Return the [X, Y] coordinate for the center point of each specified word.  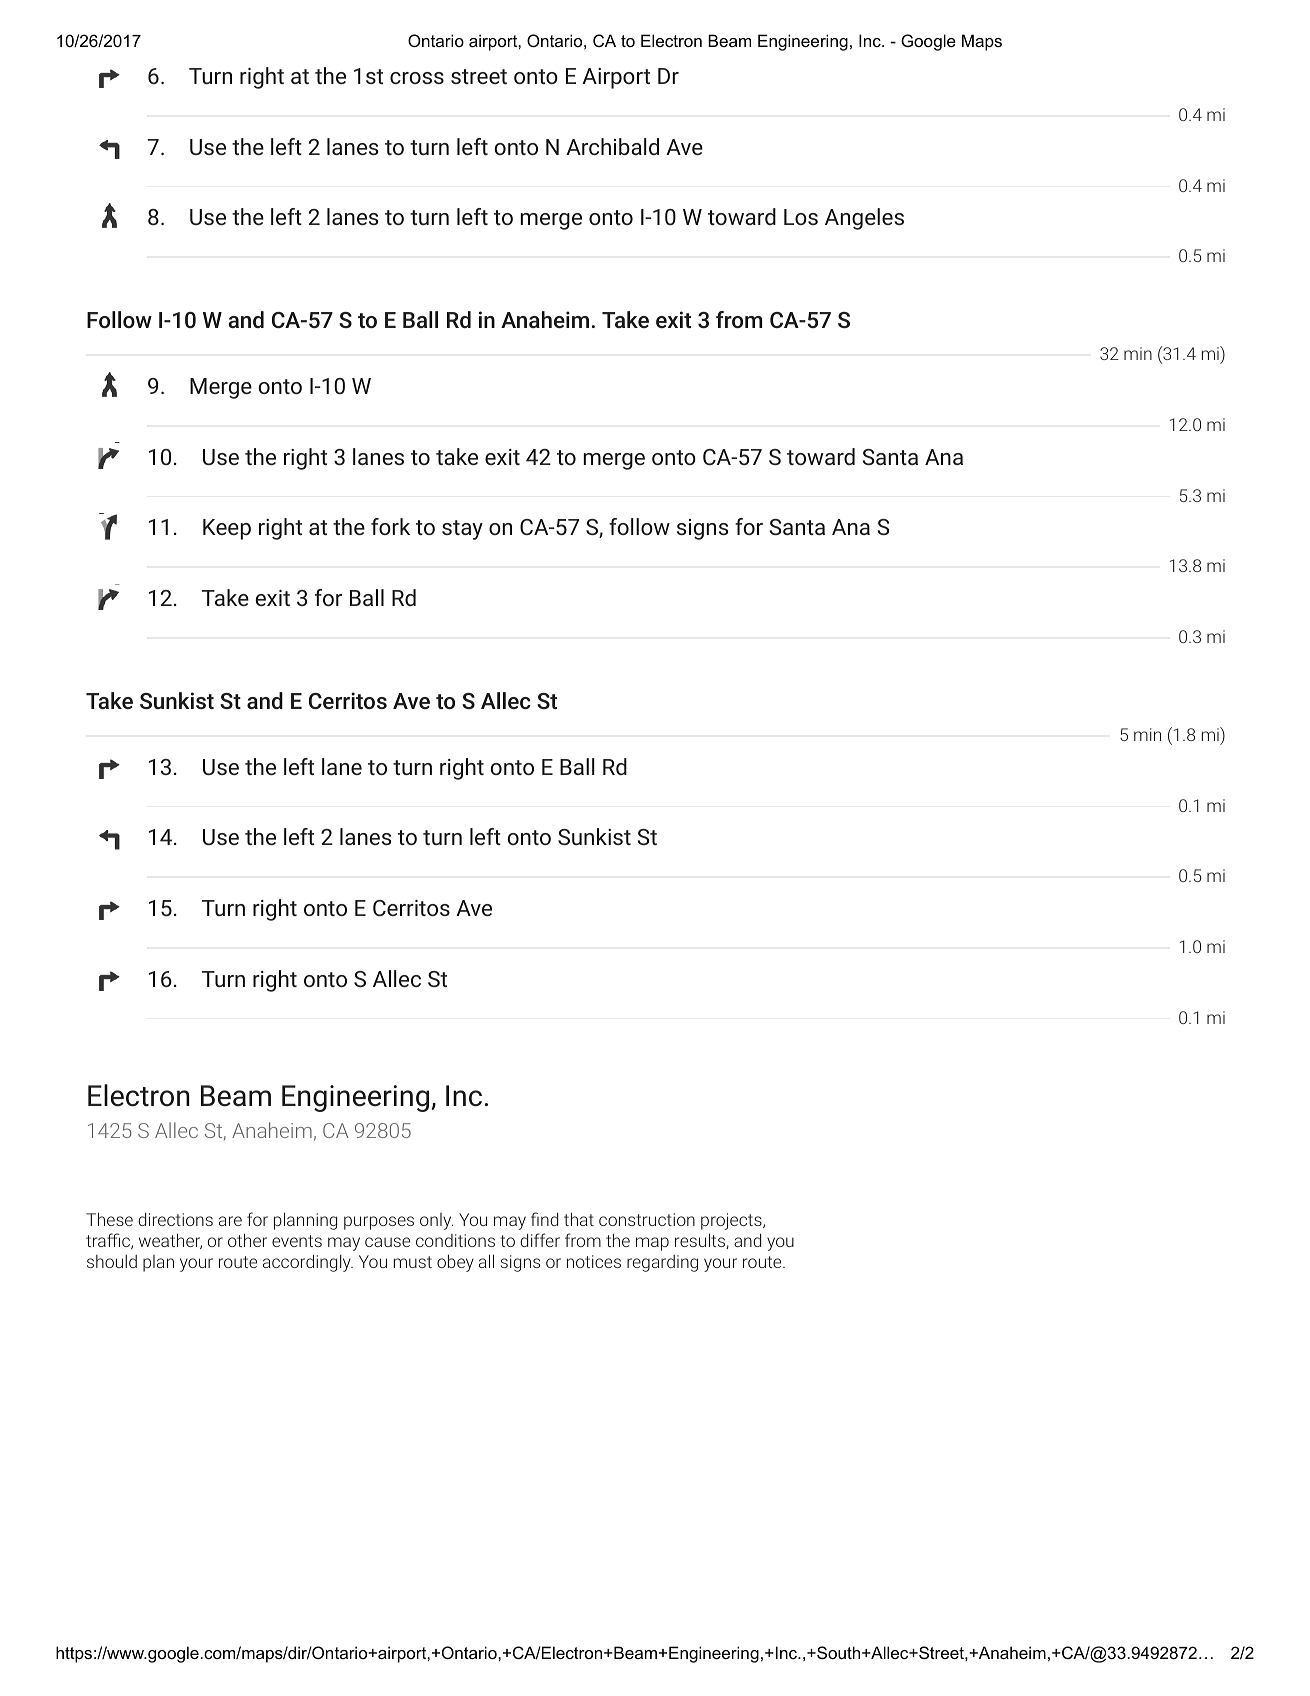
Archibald [612, 146]
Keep [227, 529]
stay [462, 530]
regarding [662, 1263]
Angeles [864, 219]
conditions [455, 1240]
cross [417, 78]
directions [175, 1219]
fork [390, 526]
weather [170, 1241]
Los [801, 217]
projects [732, 1221]
